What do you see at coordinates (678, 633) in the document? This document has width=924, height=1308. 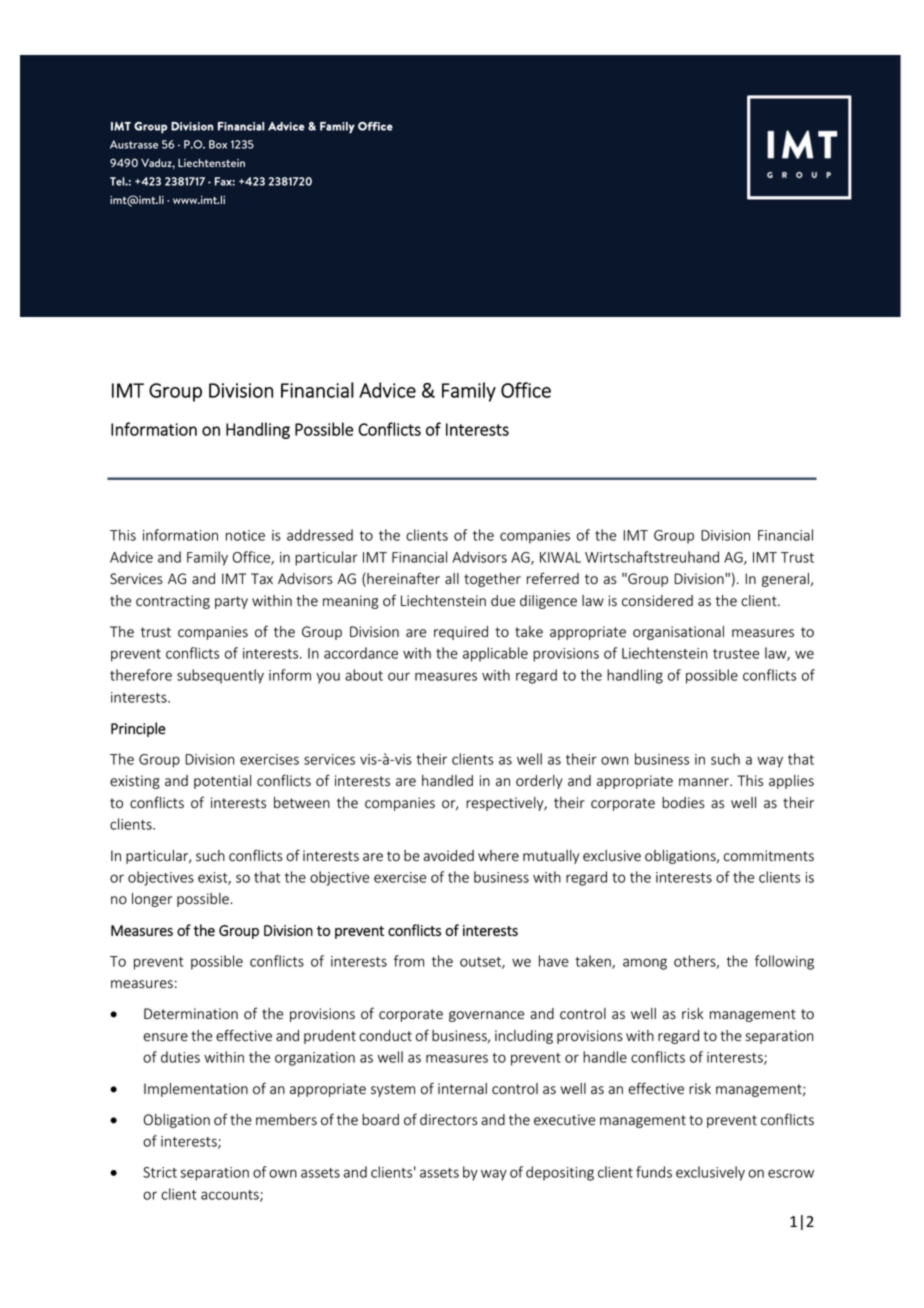 I see `organisational` at bounding box center [678, 633].
